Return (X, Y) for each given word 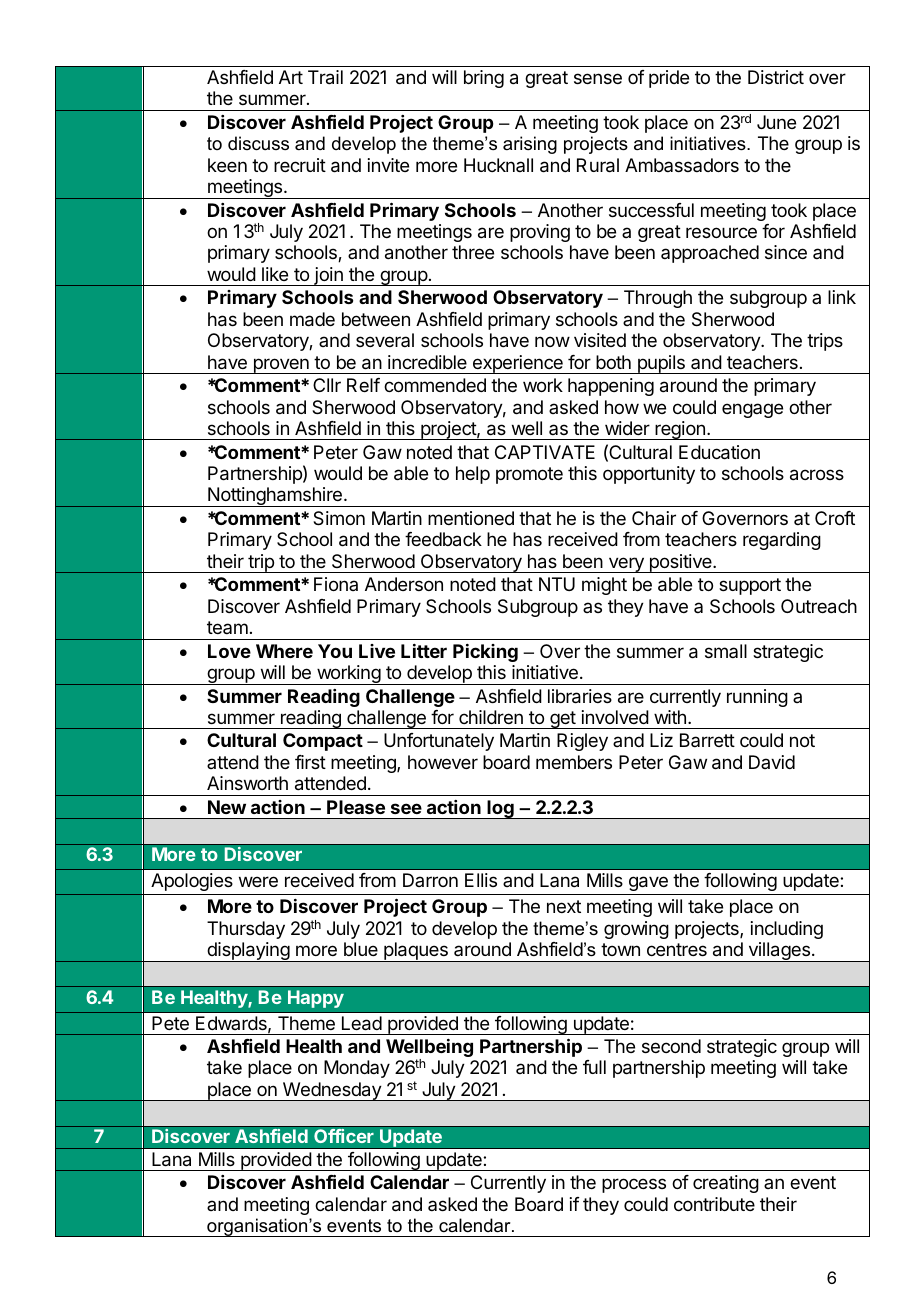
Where (284, 651)
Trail (325, 77)
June (776, 122)
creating (726, 1184)
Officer (344, 1136)
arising (530, 145)
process (634, 1185)
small (726, 651)
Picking (485, 653)
